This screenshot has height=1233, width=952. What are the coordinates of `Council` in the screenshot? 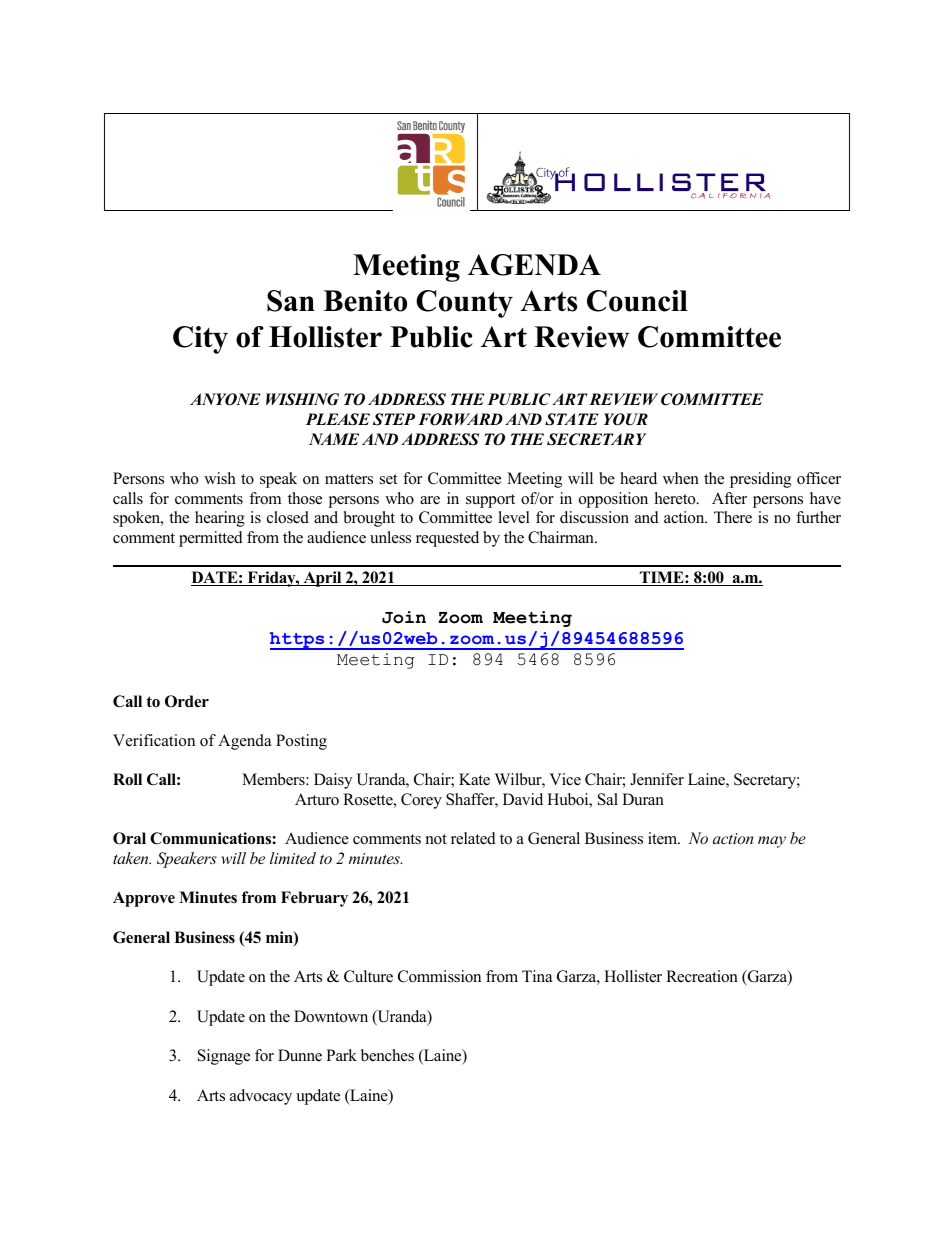 It's located at (637, 301).
